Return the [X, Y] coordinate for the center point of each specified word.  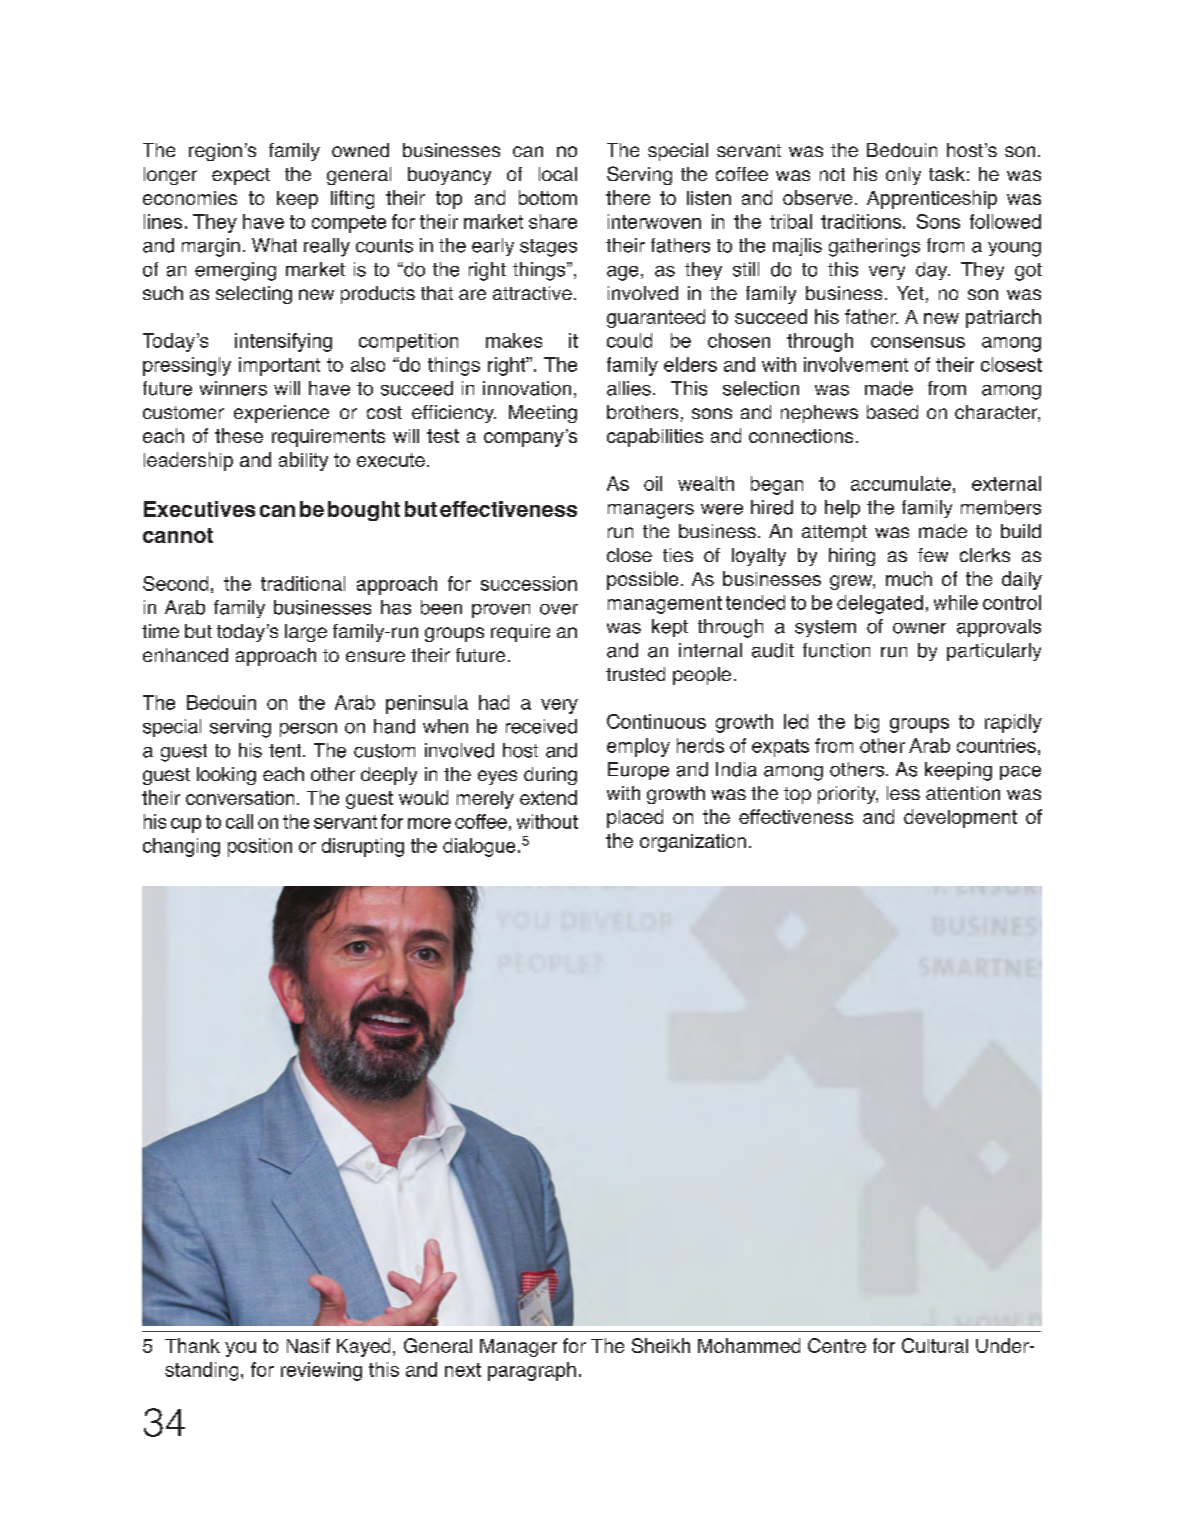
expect [241, 176]
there [628, 197]
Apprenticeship [932, 199]
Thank [192, 1345]
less [903, 793]
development [960, 818]
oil [653, 483]
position [260, 847]
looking [226, 776]
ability [303, 461]
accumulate [901, 483]
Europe [638, 771]
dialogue [479, 847]
